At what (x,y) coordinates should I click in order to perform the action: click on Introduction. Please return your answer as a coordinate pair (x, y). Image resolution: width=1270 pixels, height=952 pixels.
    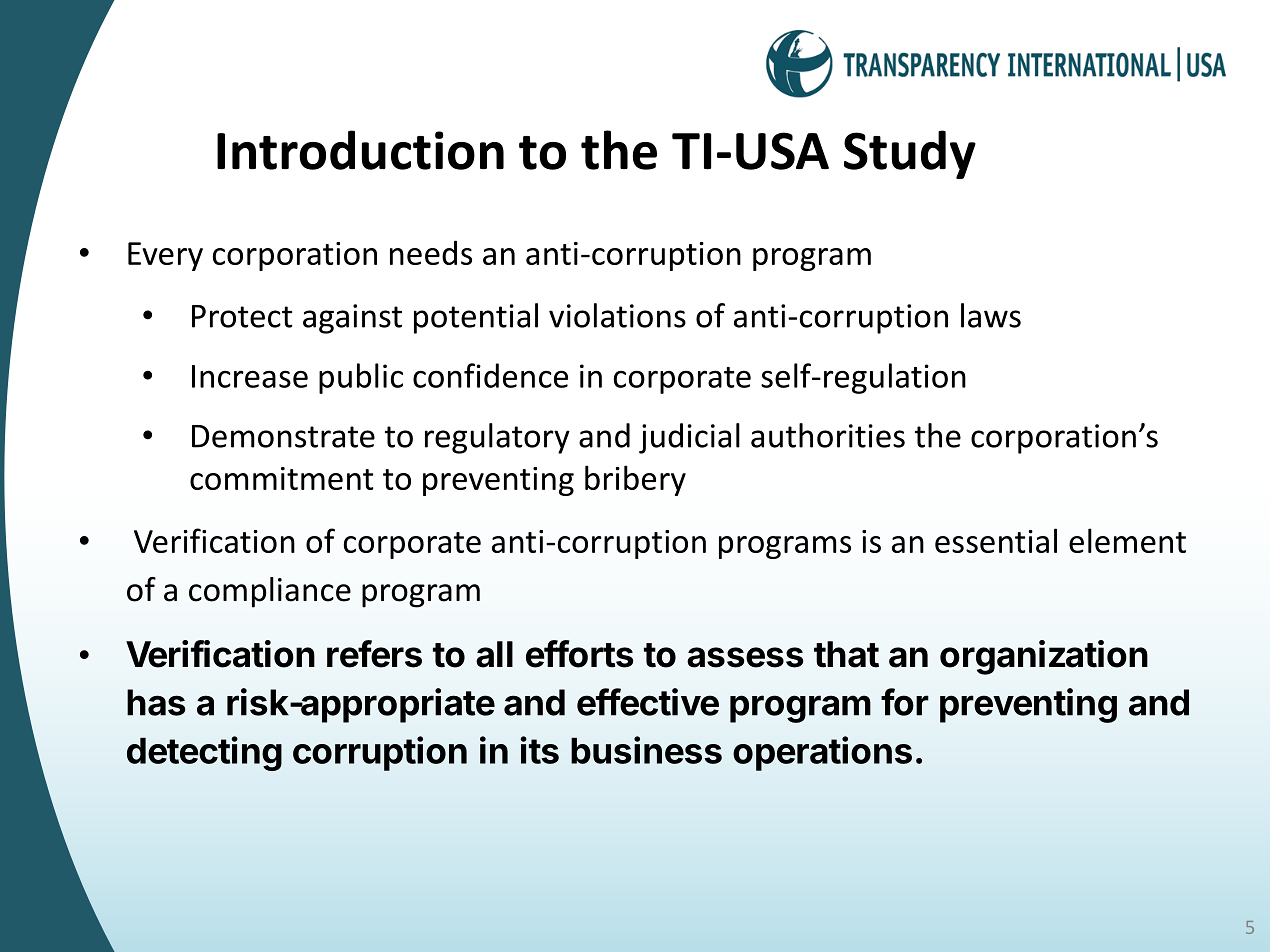
    Looking at the image, I should click on (360, 150).
